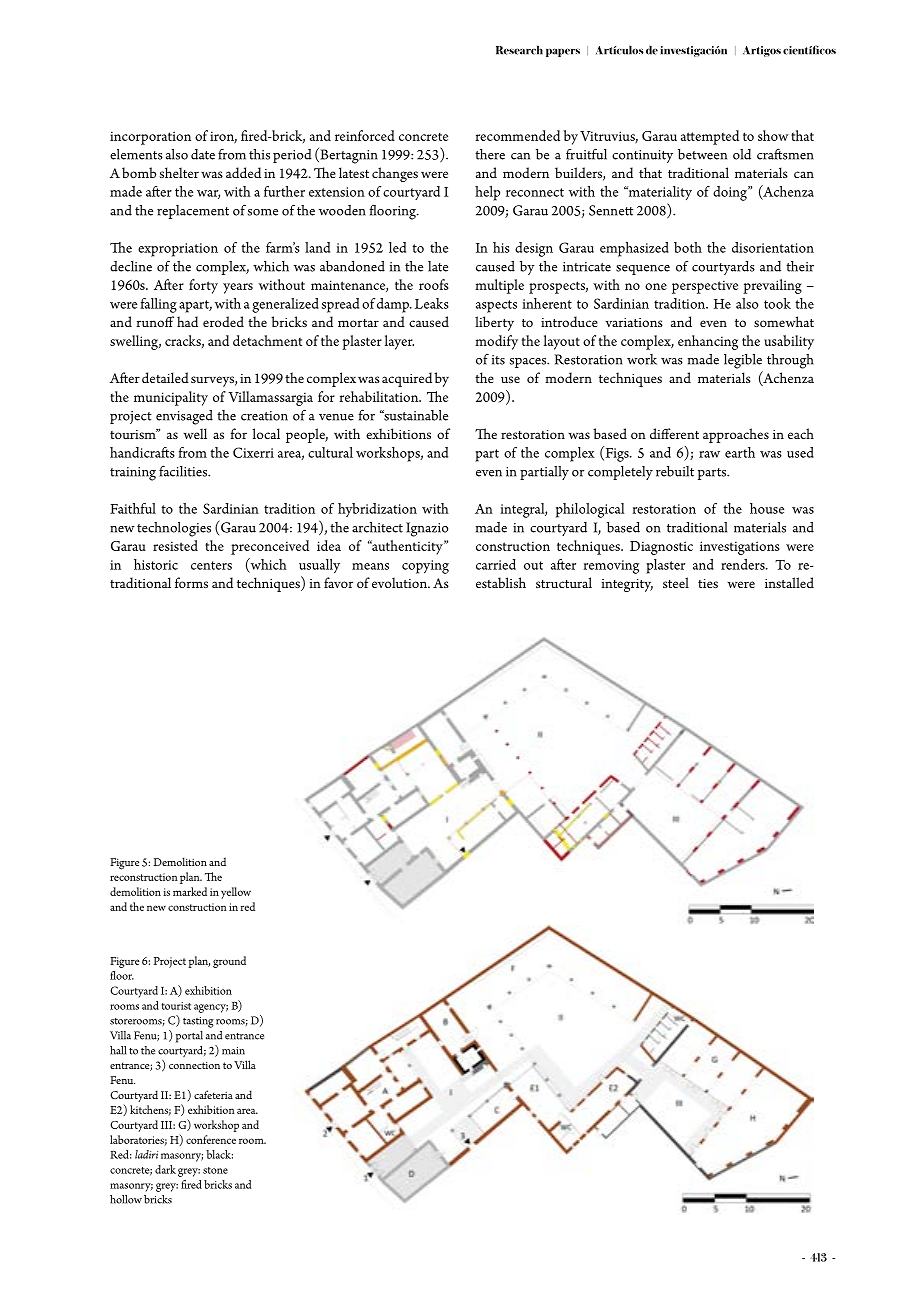  Describe the element at coordinates (708, 342) in the screenshot. I see `enhancing` at that location.
